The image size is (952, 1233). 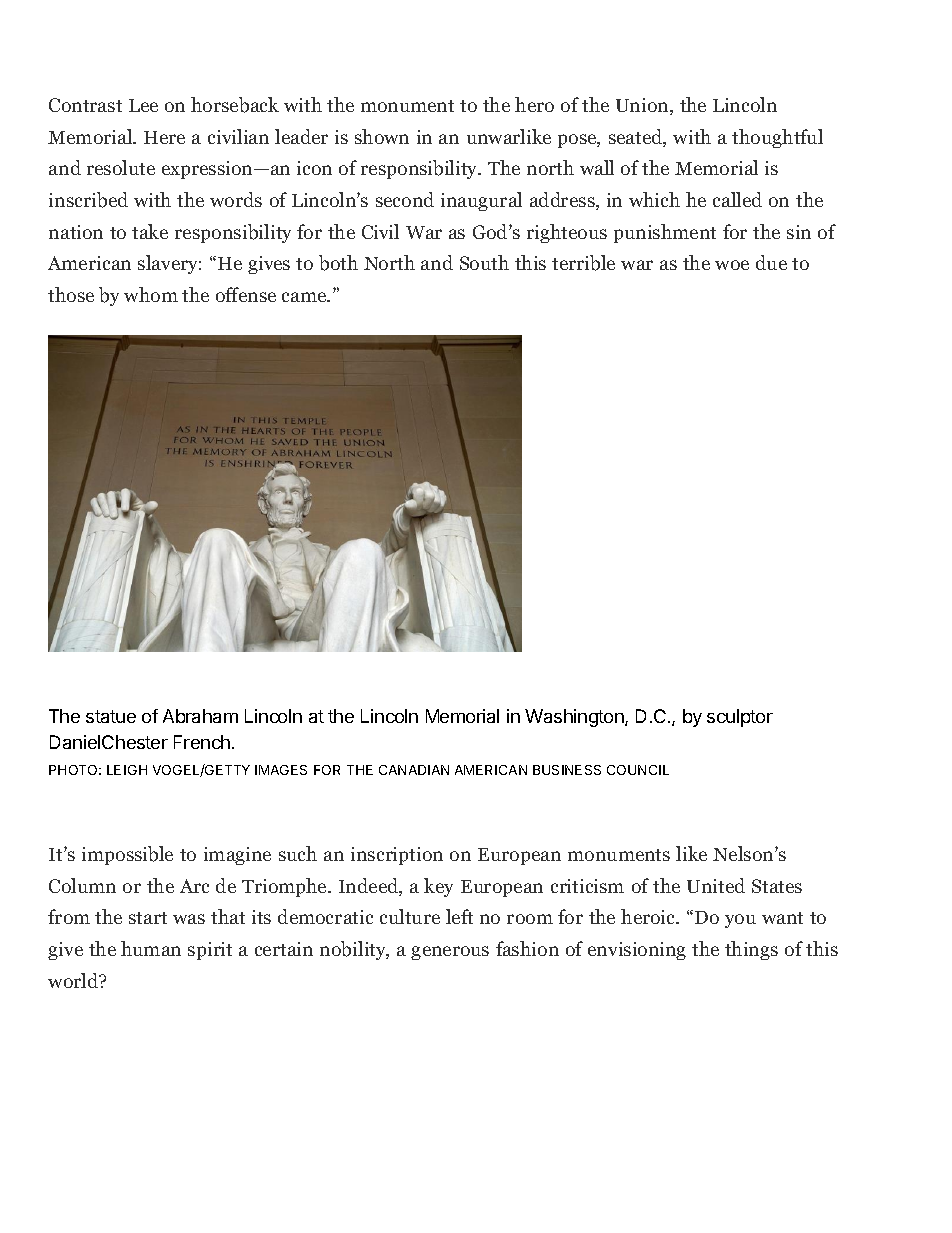 I want to click on came, so click(x=305, y=297).
